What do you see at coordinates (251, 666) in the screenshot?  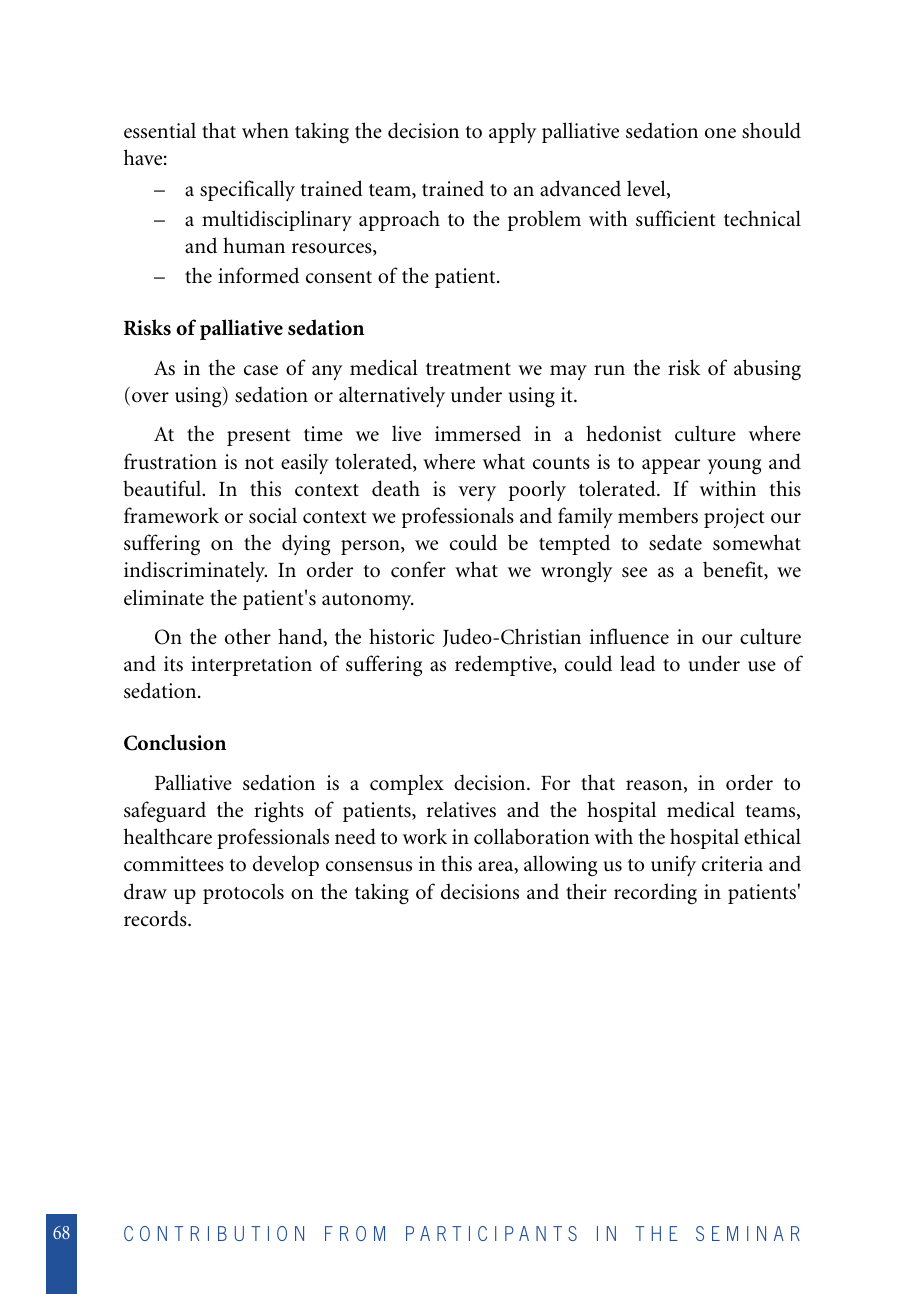 I see `interpretation` at bounding box center [251, 666].
